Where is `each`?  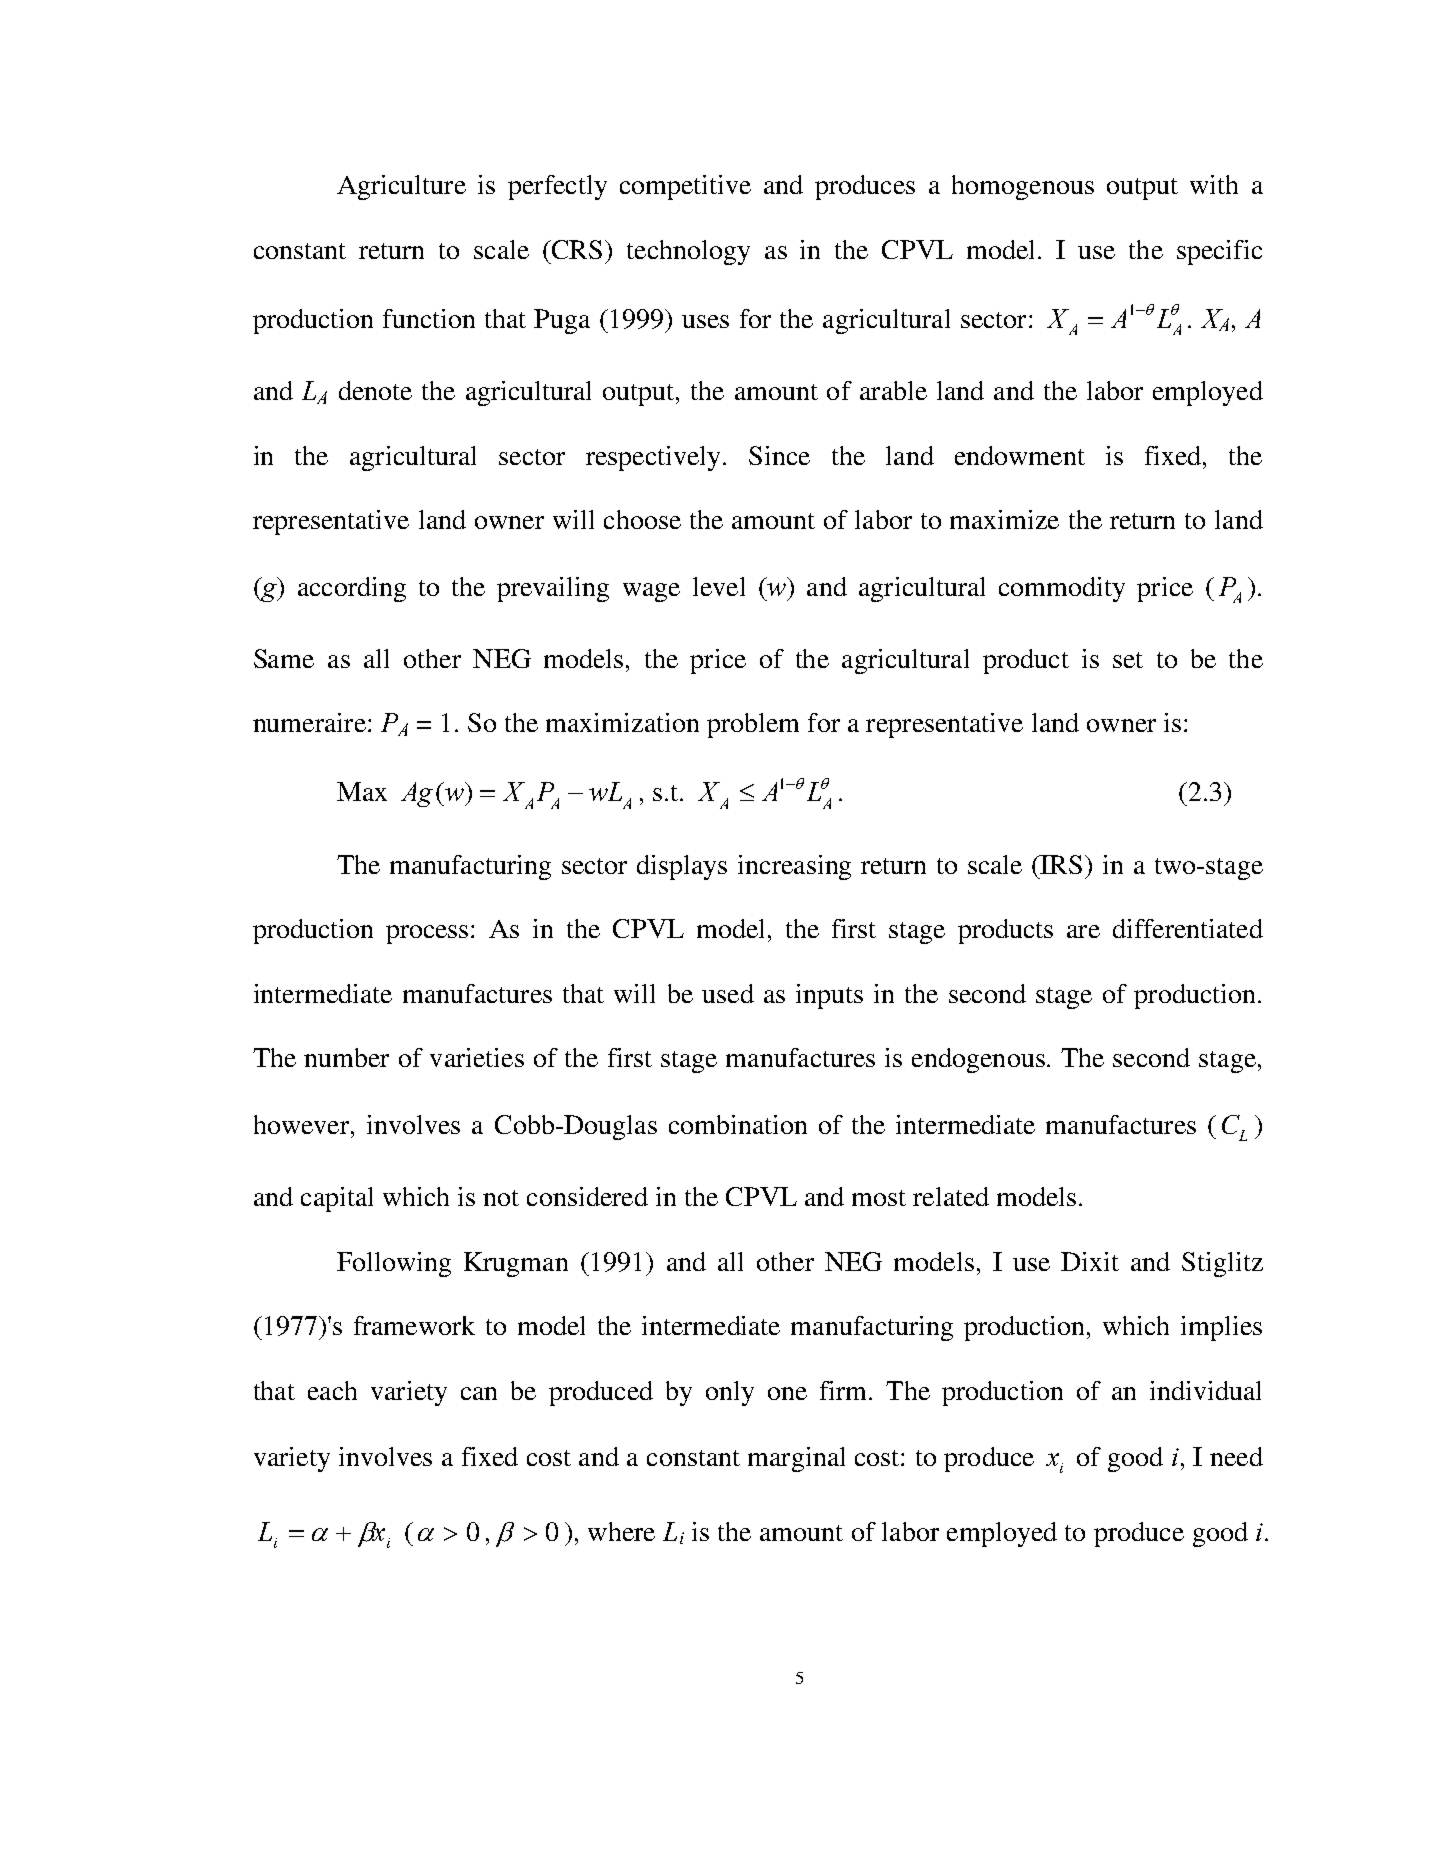 each is located at coordinates (332, 1390).
